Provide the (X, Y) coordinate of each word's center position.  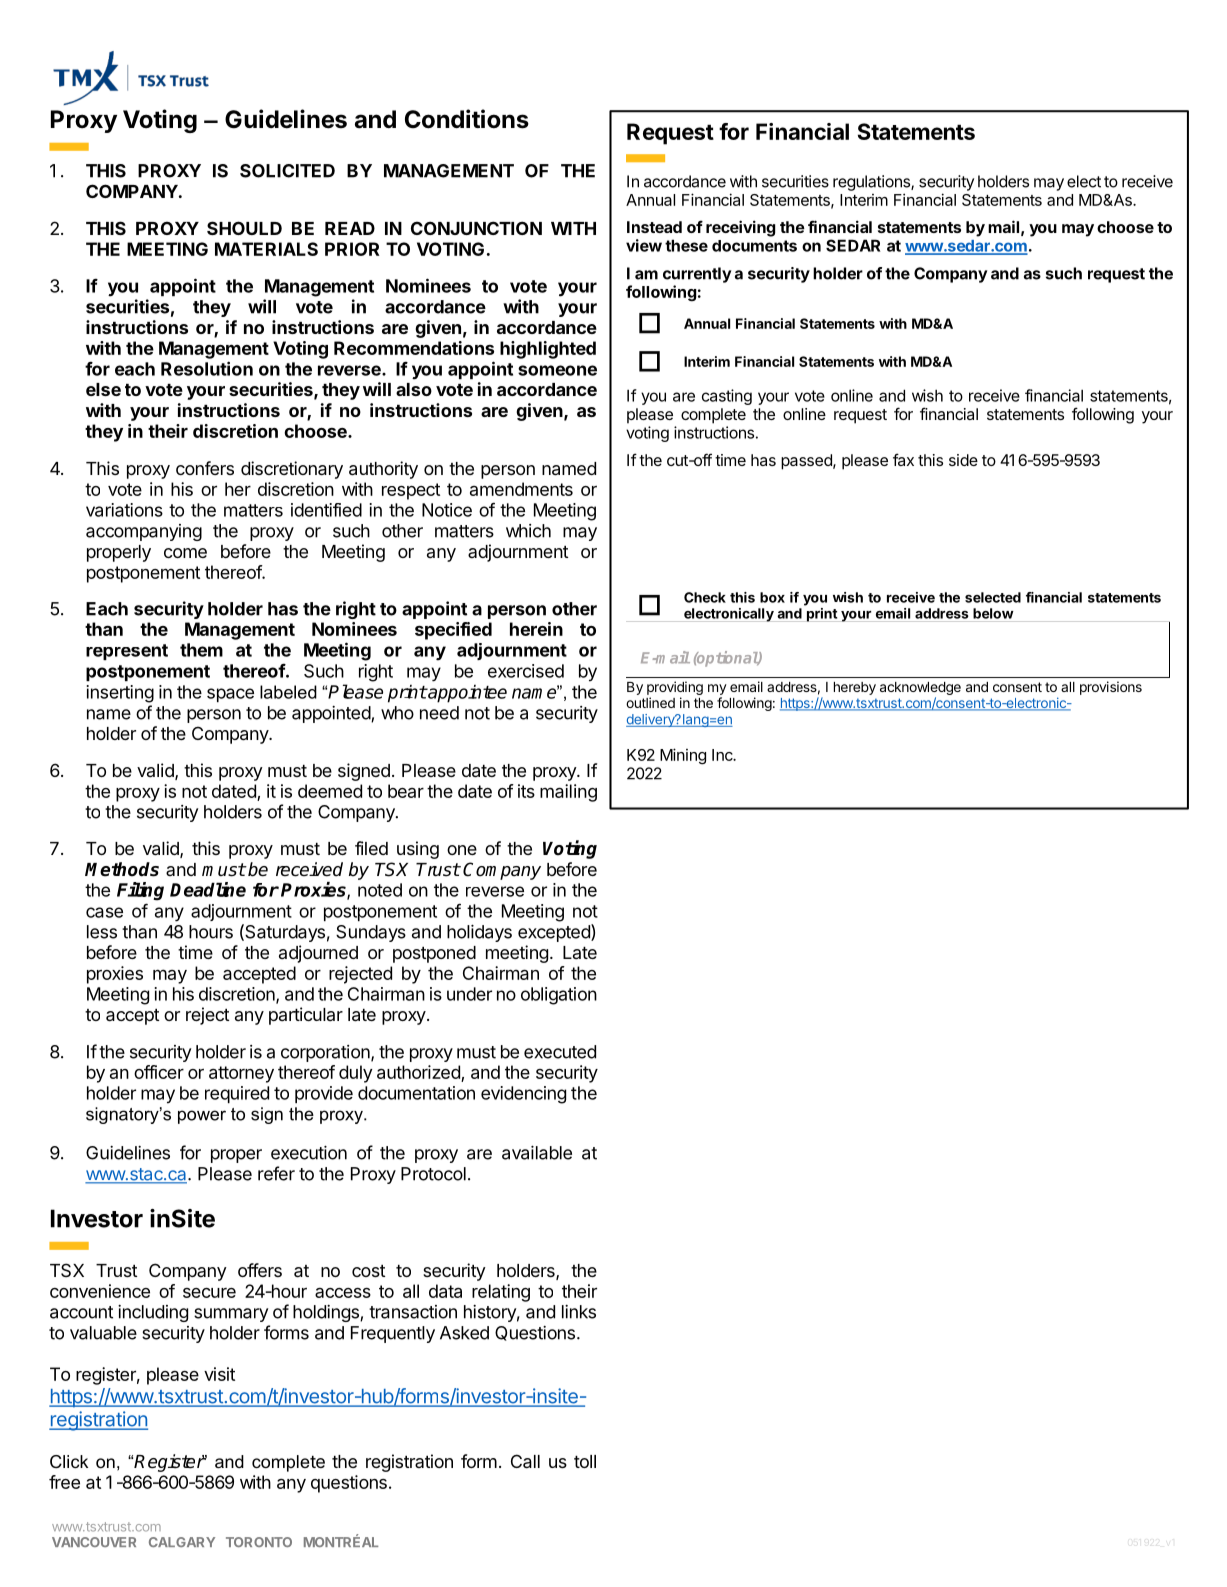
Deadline (208, 889)
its (526, 791)
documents (754, 246)
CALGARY (182, 1542)
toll (585, 1461)
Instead (654, 227)
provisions (1111, 688)
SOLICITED (287, 171)
